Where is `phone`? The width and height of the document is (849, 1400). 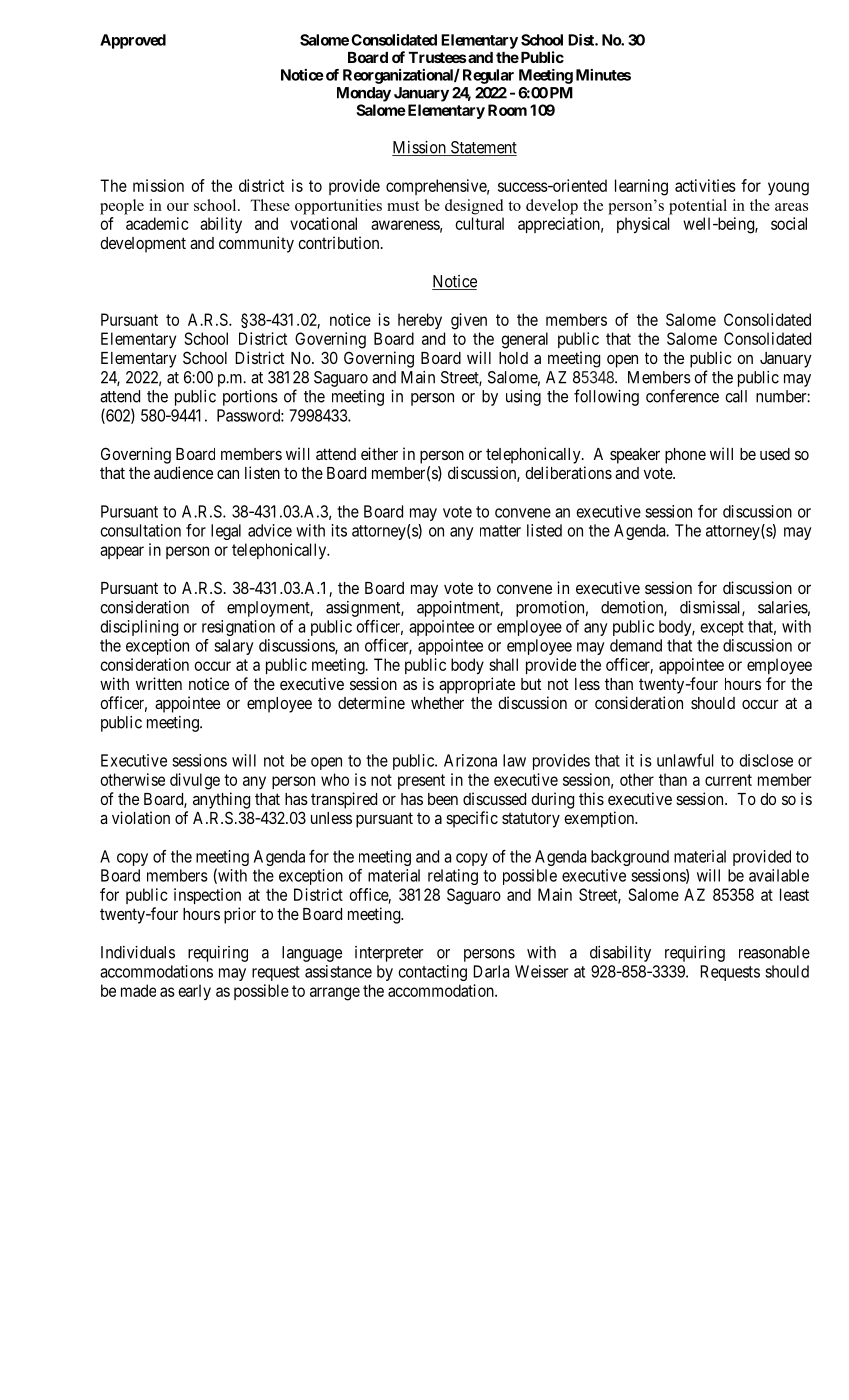
phone is located at coordinates (685, 456).
